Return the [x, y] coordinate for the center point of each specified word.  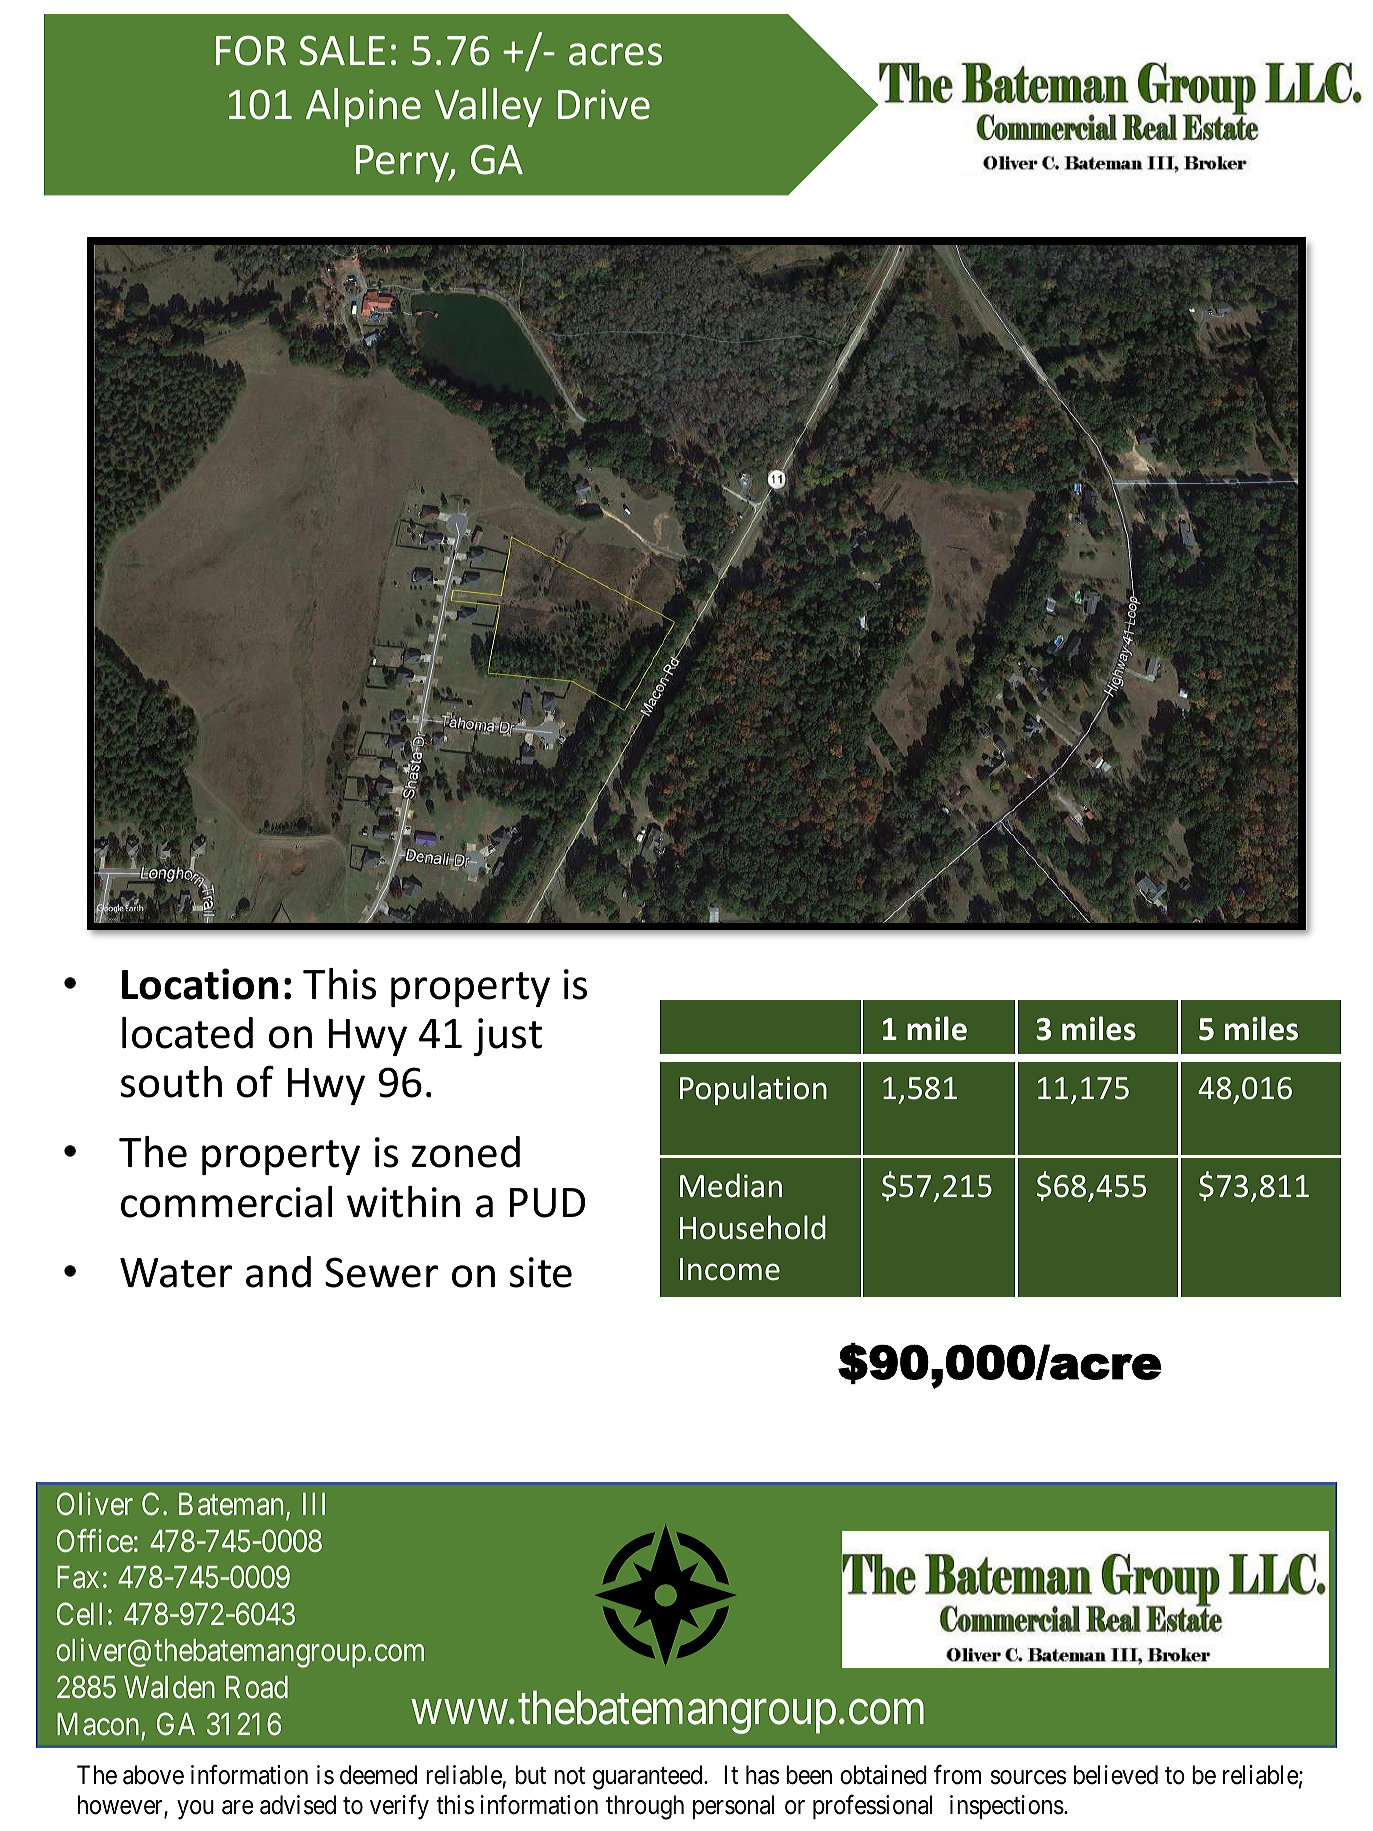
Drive [604, 104]
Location [200, 984]
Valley [488, 107]
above [153, 1775]
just [508, 1037]
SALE [342, 50]
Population [753, 1090]
